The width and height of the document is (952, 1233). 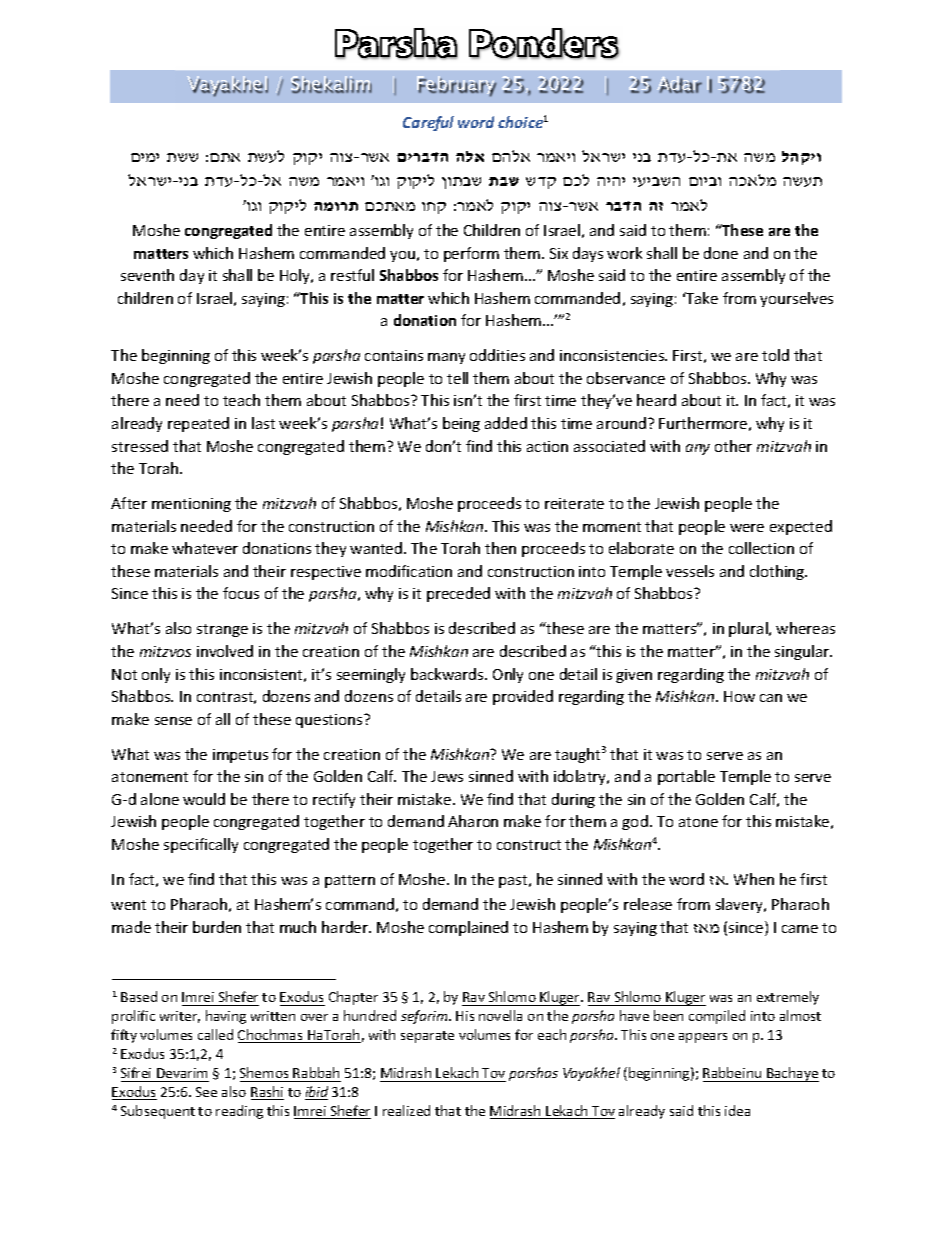 I want to click on focus, so click(x=241, y=593).
